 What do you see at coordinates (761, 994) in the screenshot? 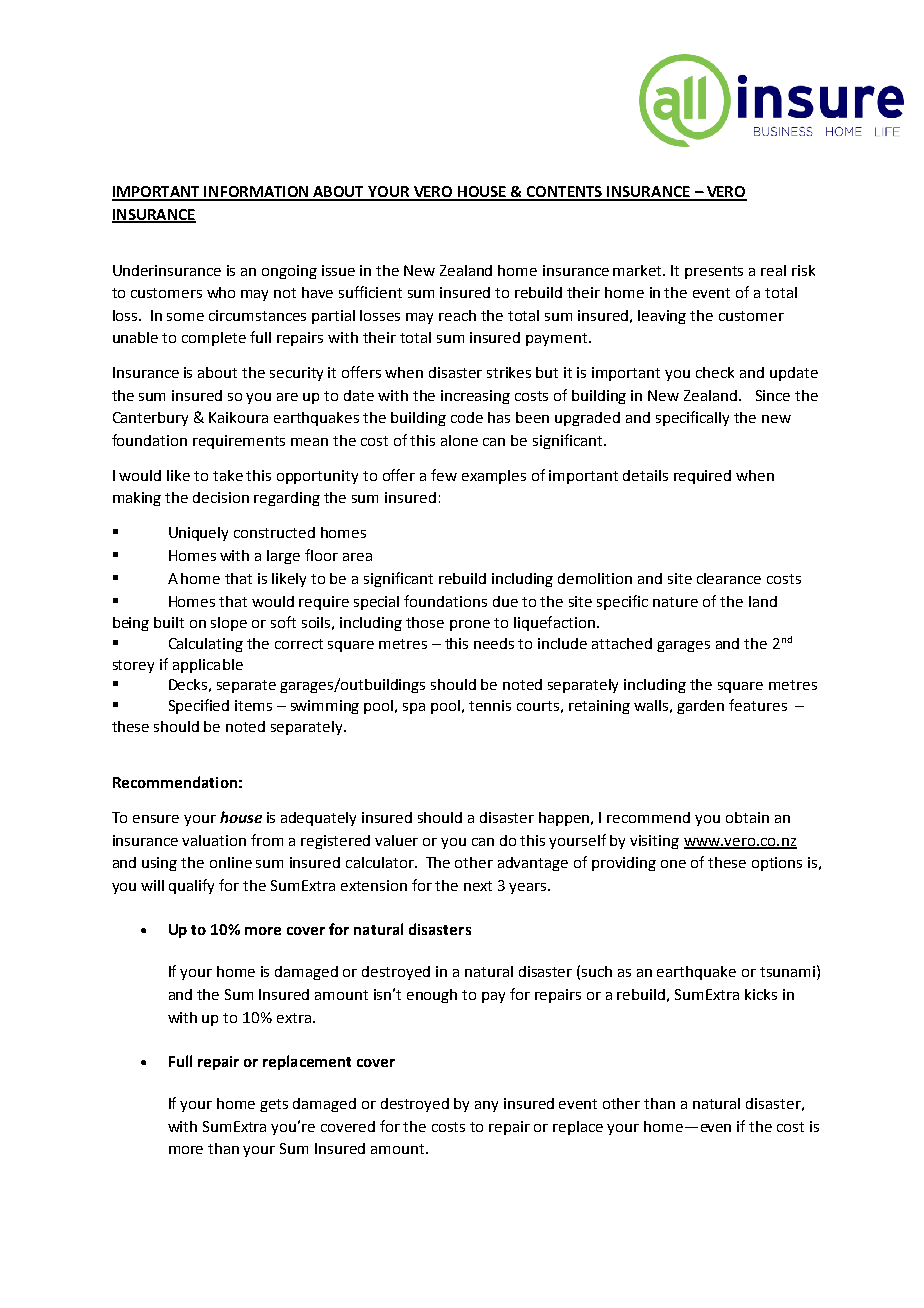
I see `kicks` at bounding box center [761, 994].
